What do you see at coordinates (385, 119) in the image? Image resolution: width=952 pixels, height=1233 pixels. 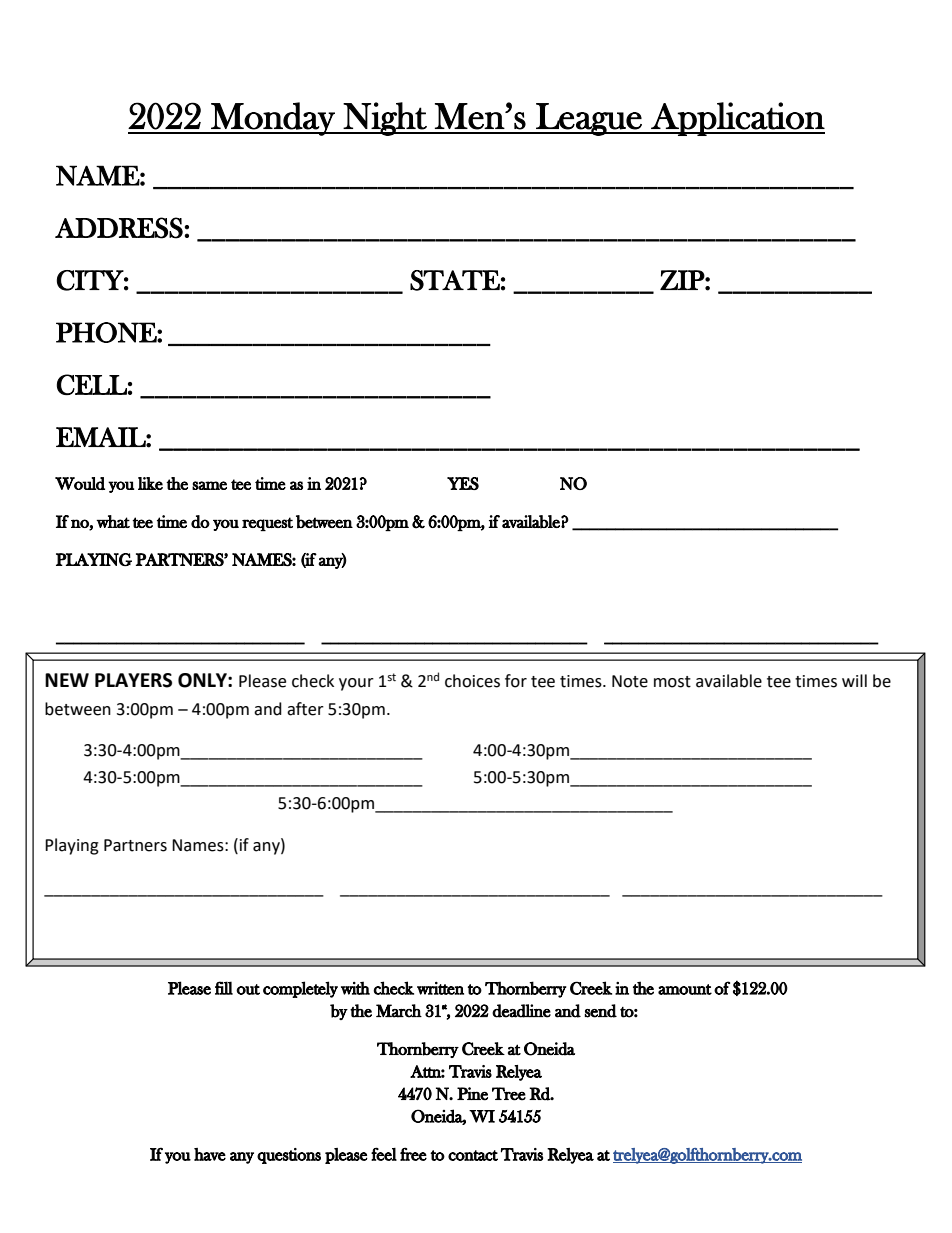 I see `Night` at bounding box center [385, 119].
